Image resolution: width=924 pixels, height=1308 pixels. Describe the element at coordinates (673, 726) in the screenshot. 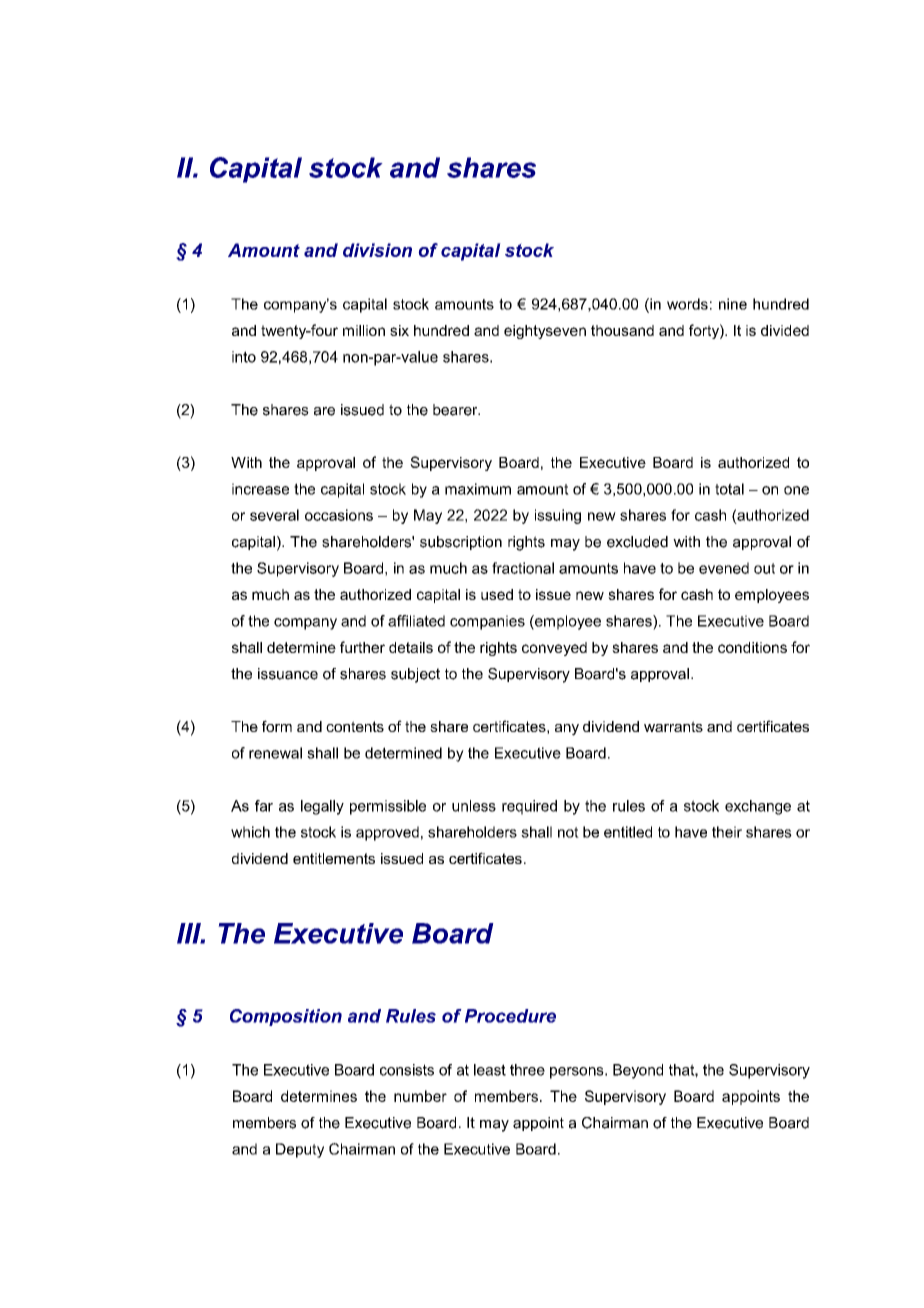

I see `warrants` at that location.
